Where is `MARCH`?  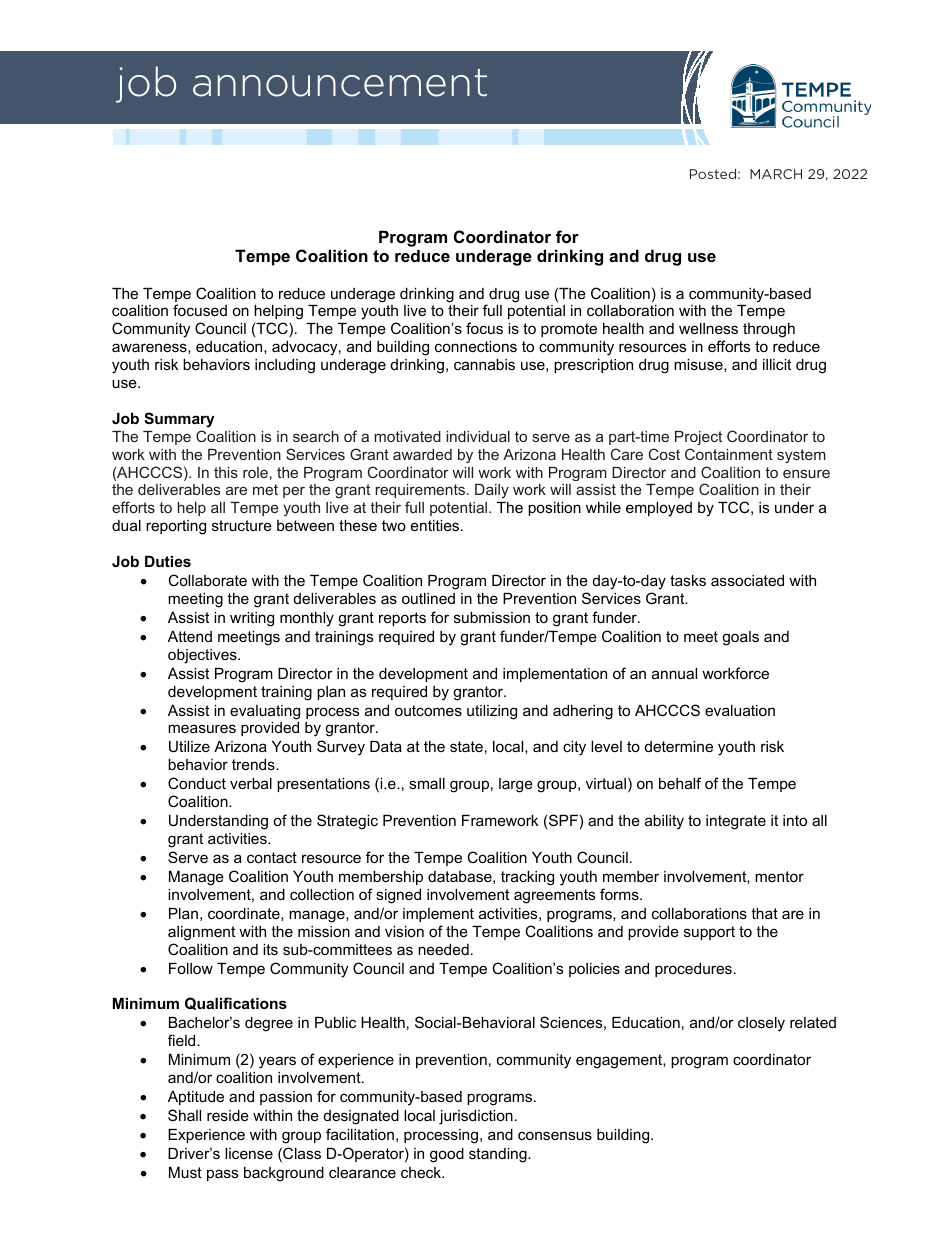 MARCH is located at coordinates (776, 174).
